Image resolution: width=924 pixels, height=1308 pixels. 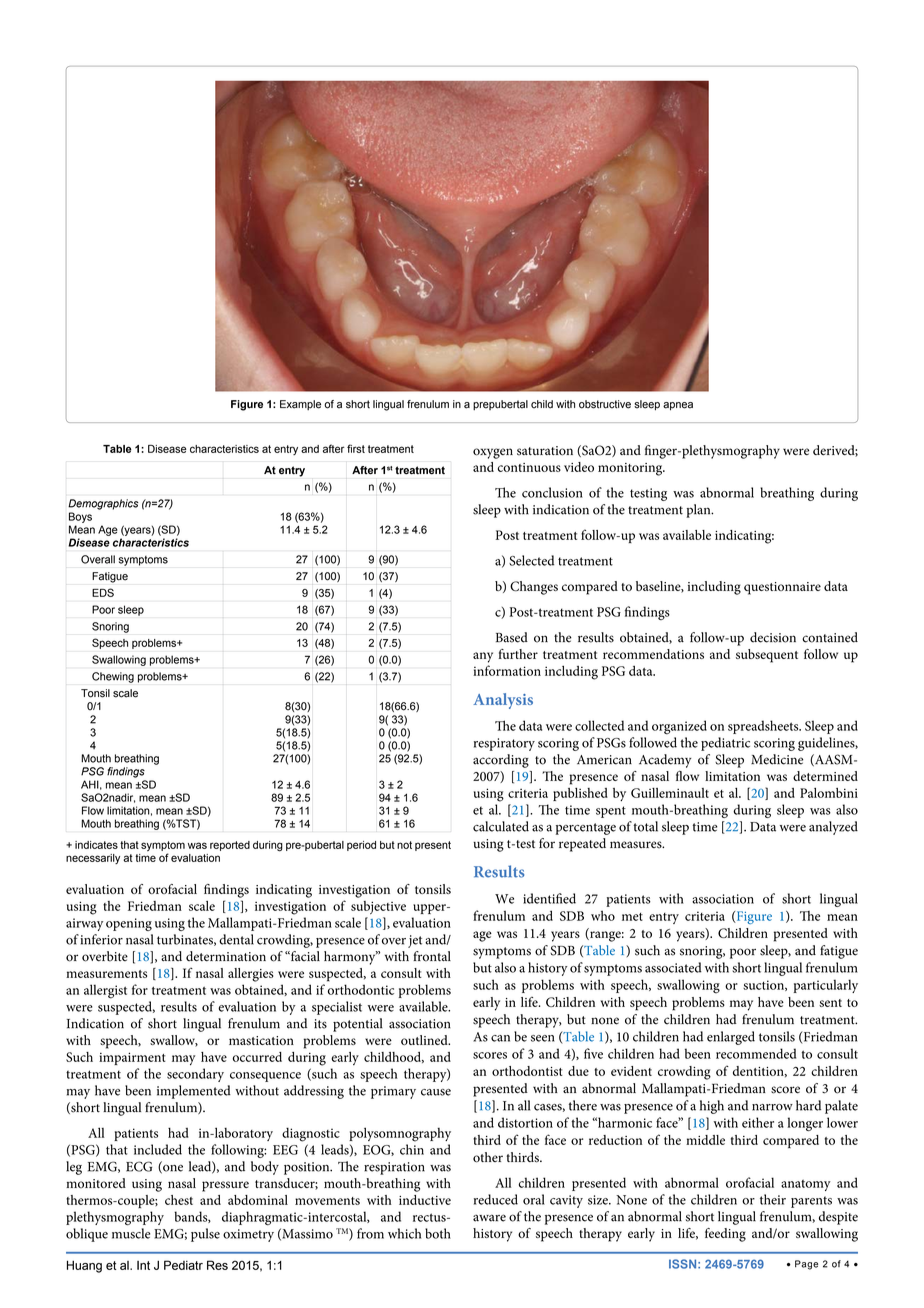 What do you see at coordinates (493, 453) in the screenshot?
I see `oxygen` at bounding box center [493, 453].
